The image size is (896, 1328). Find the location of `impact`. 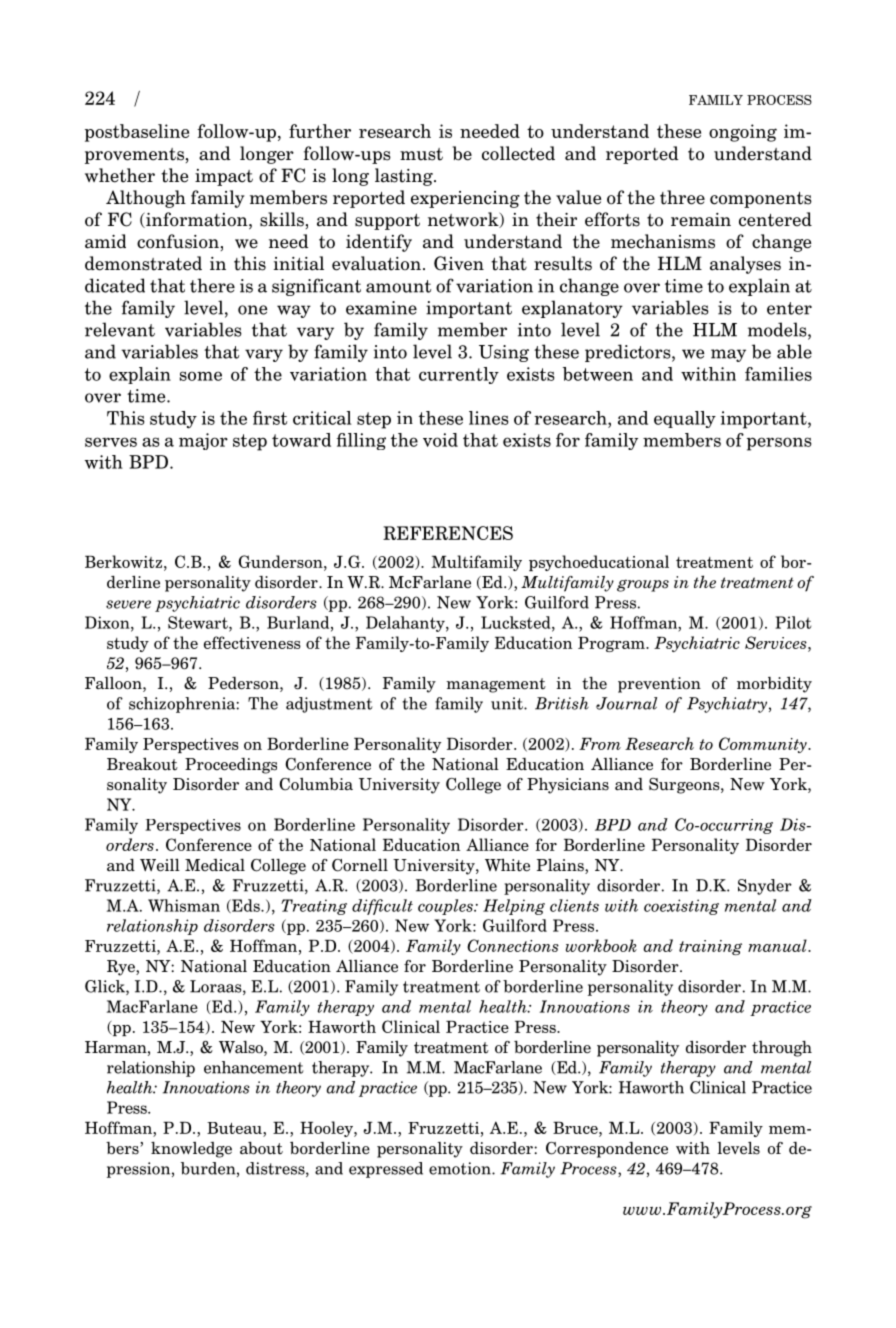

impact is located at coordinates (224, 177).
